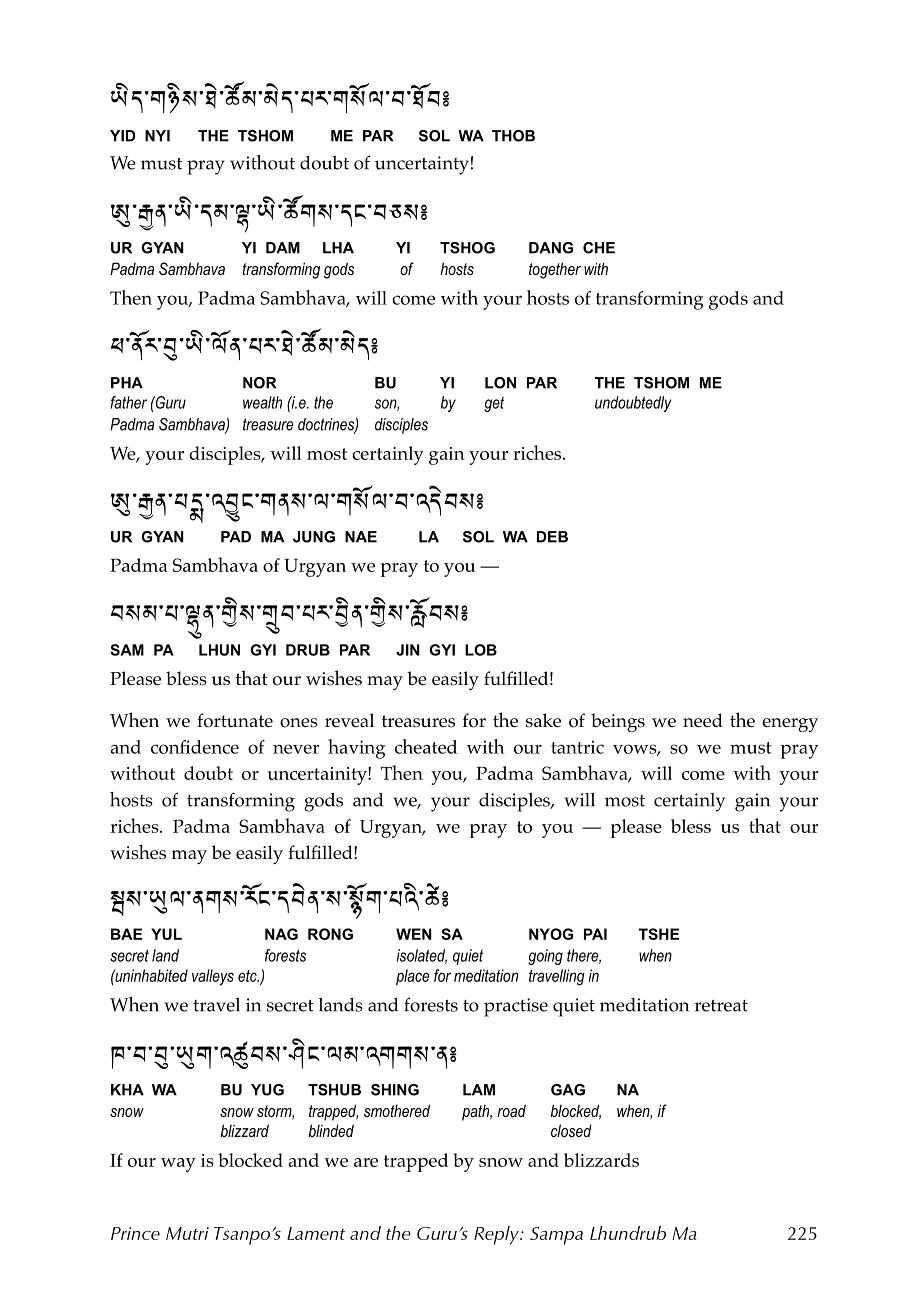 The height and width of the document is (1308, 924). What do you see at coordinates (555, 270) in the document?
I see `together` at bounding box center [555, 270].
